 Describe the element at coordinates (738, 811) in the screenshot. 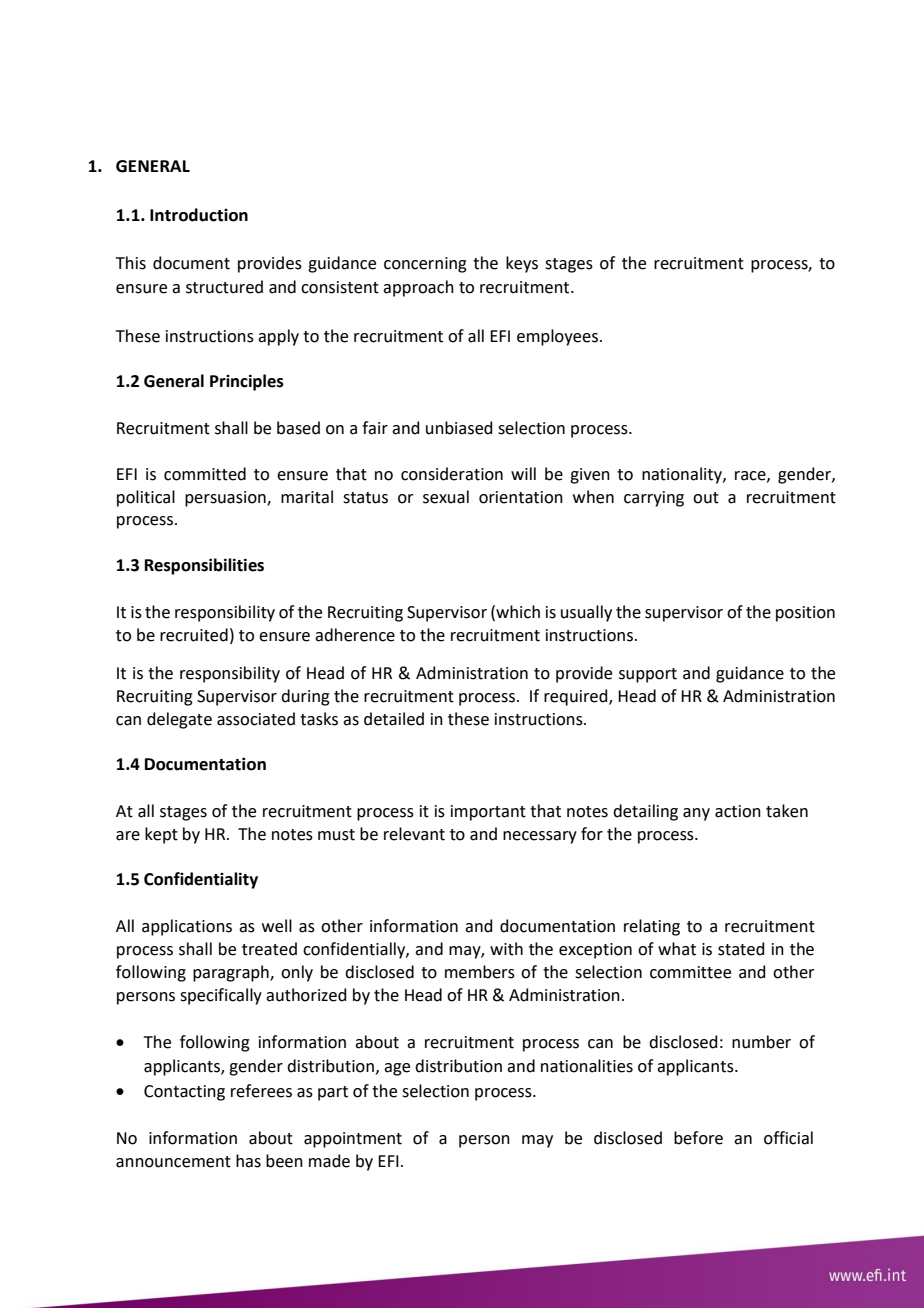

I see `action` at that location.
